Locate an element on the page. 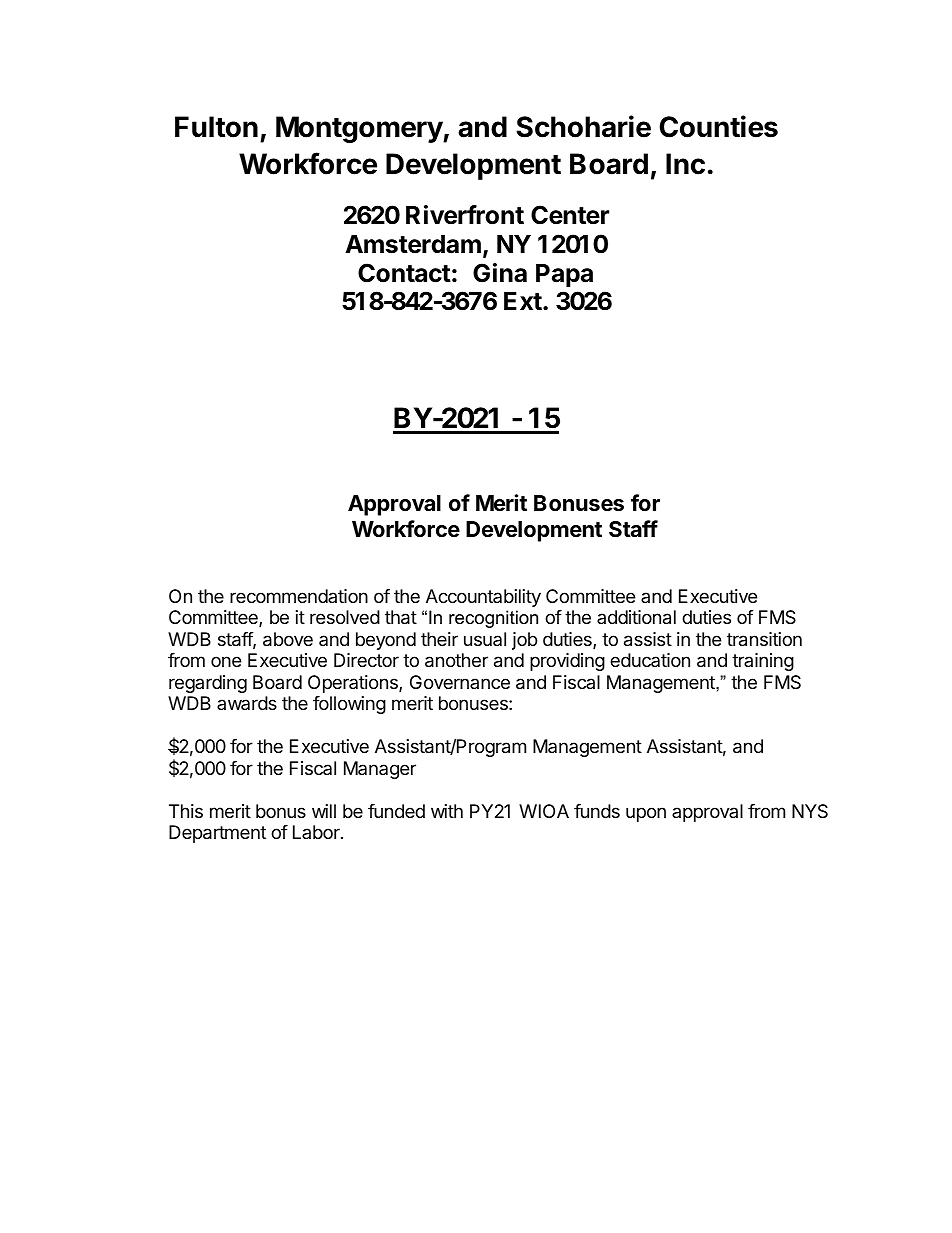 This page has height=1233, width=952. Contact is located at coordinates (404, 273).
